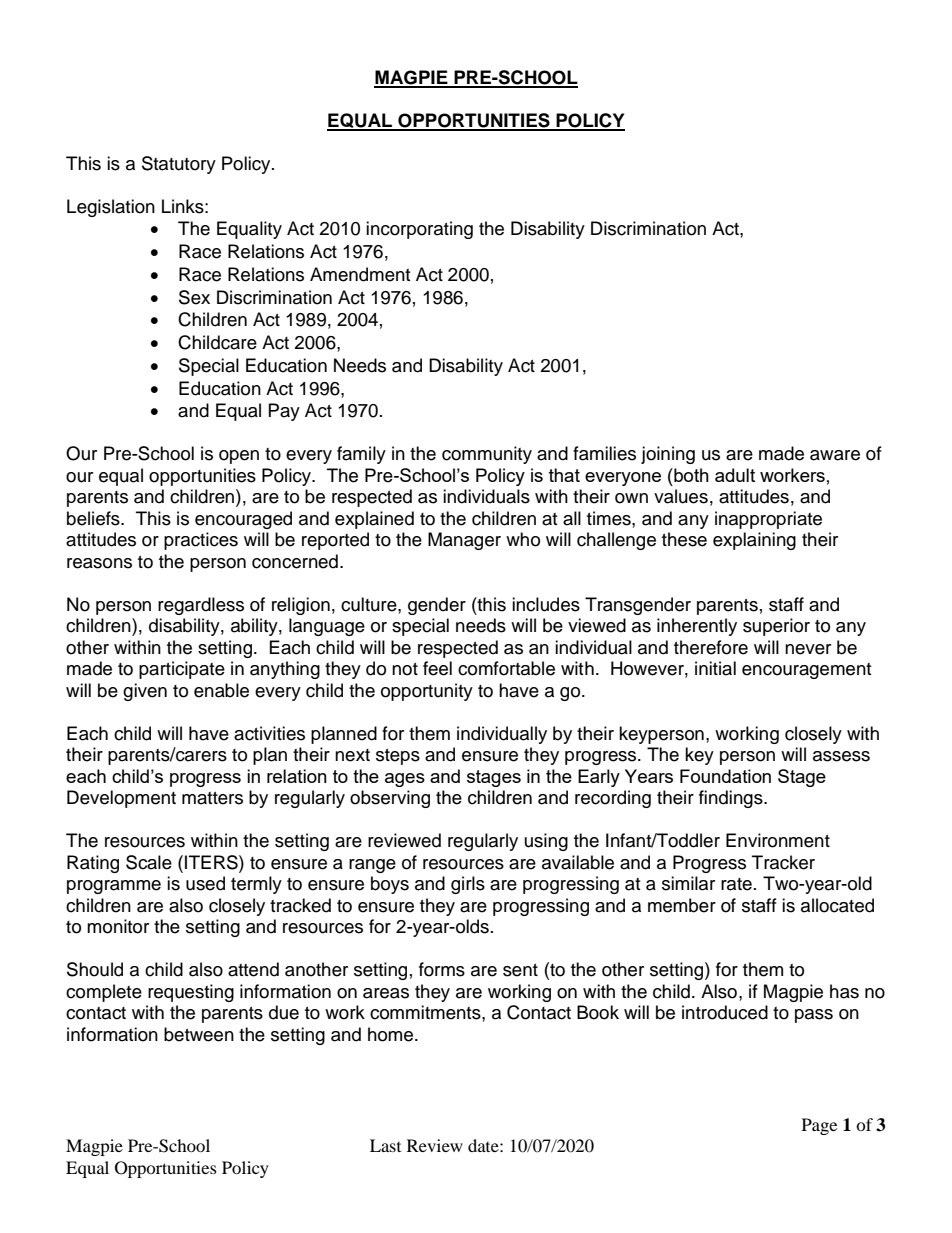  What do you see at coordinates (385, 1145) in the screenshot?
I see `Last` at bounding box center [385, 1145].
